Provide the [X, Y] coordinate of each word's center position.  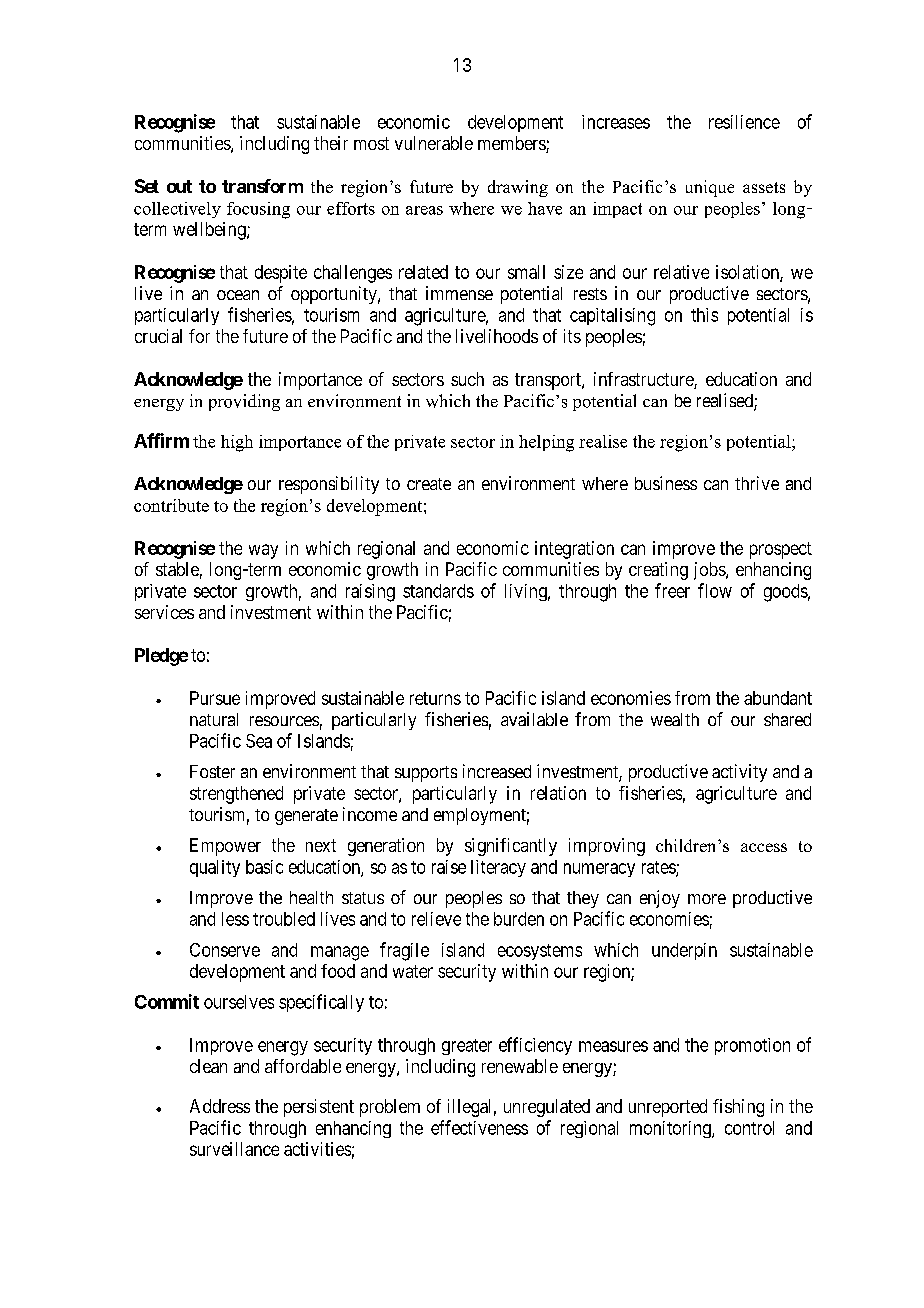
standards [438, 591]
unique [710, 188]
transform [262, 186]
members [512, 144]
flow [715, 590]
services [164, 612]
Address [220, 1106]
